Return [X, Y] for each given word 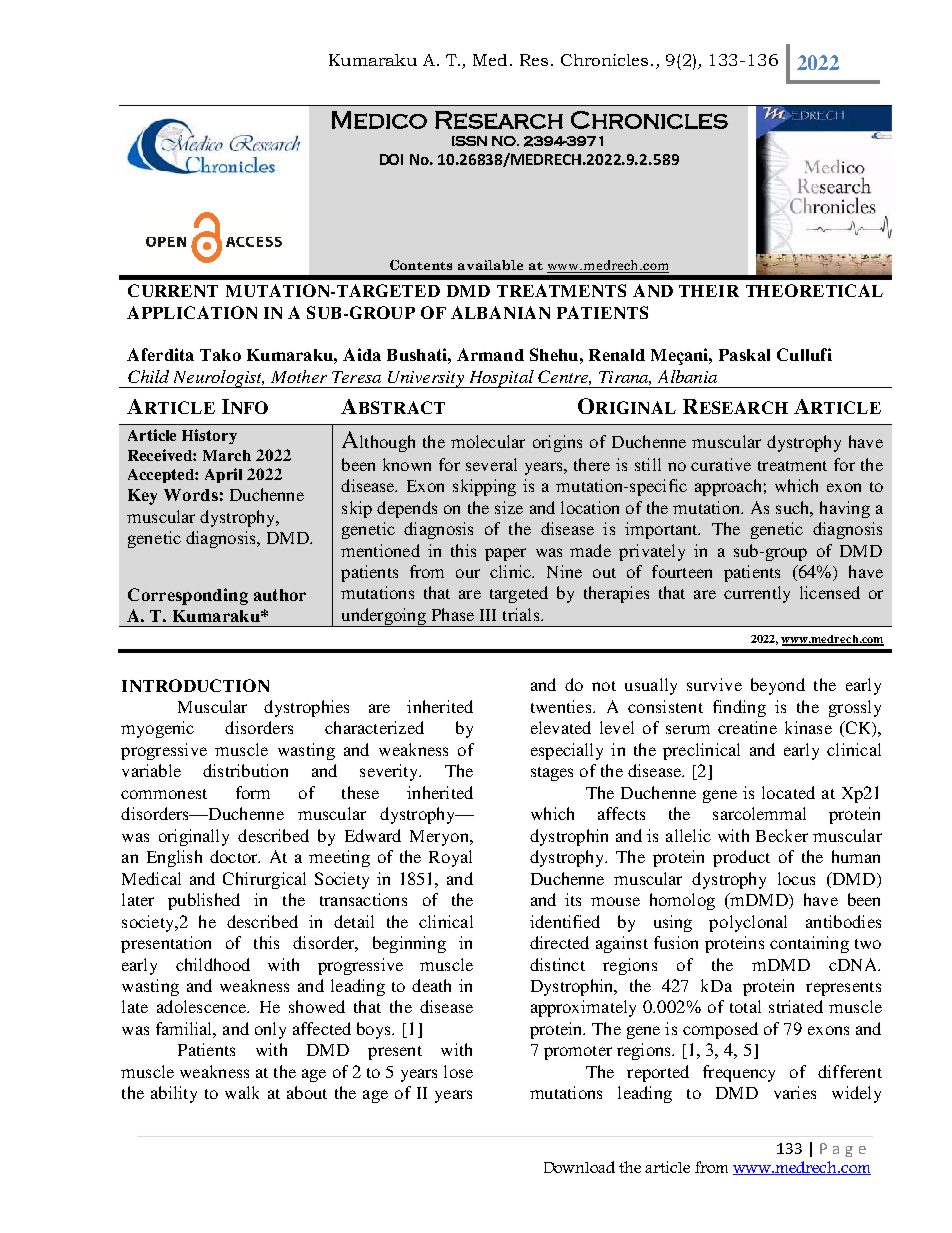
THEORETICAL [814, 290]
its [573, 899]
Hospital [501, 379]
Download [579, 1167]
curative [721, 464]
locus [796, 878]
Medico [379, 120]
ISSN [469, 141]
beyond [778, 686]
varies [795, 1092]
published [204, 901]
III [488, 615]
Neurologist [218, 379]
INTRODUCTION [195, 685]
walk [242, 1092]
